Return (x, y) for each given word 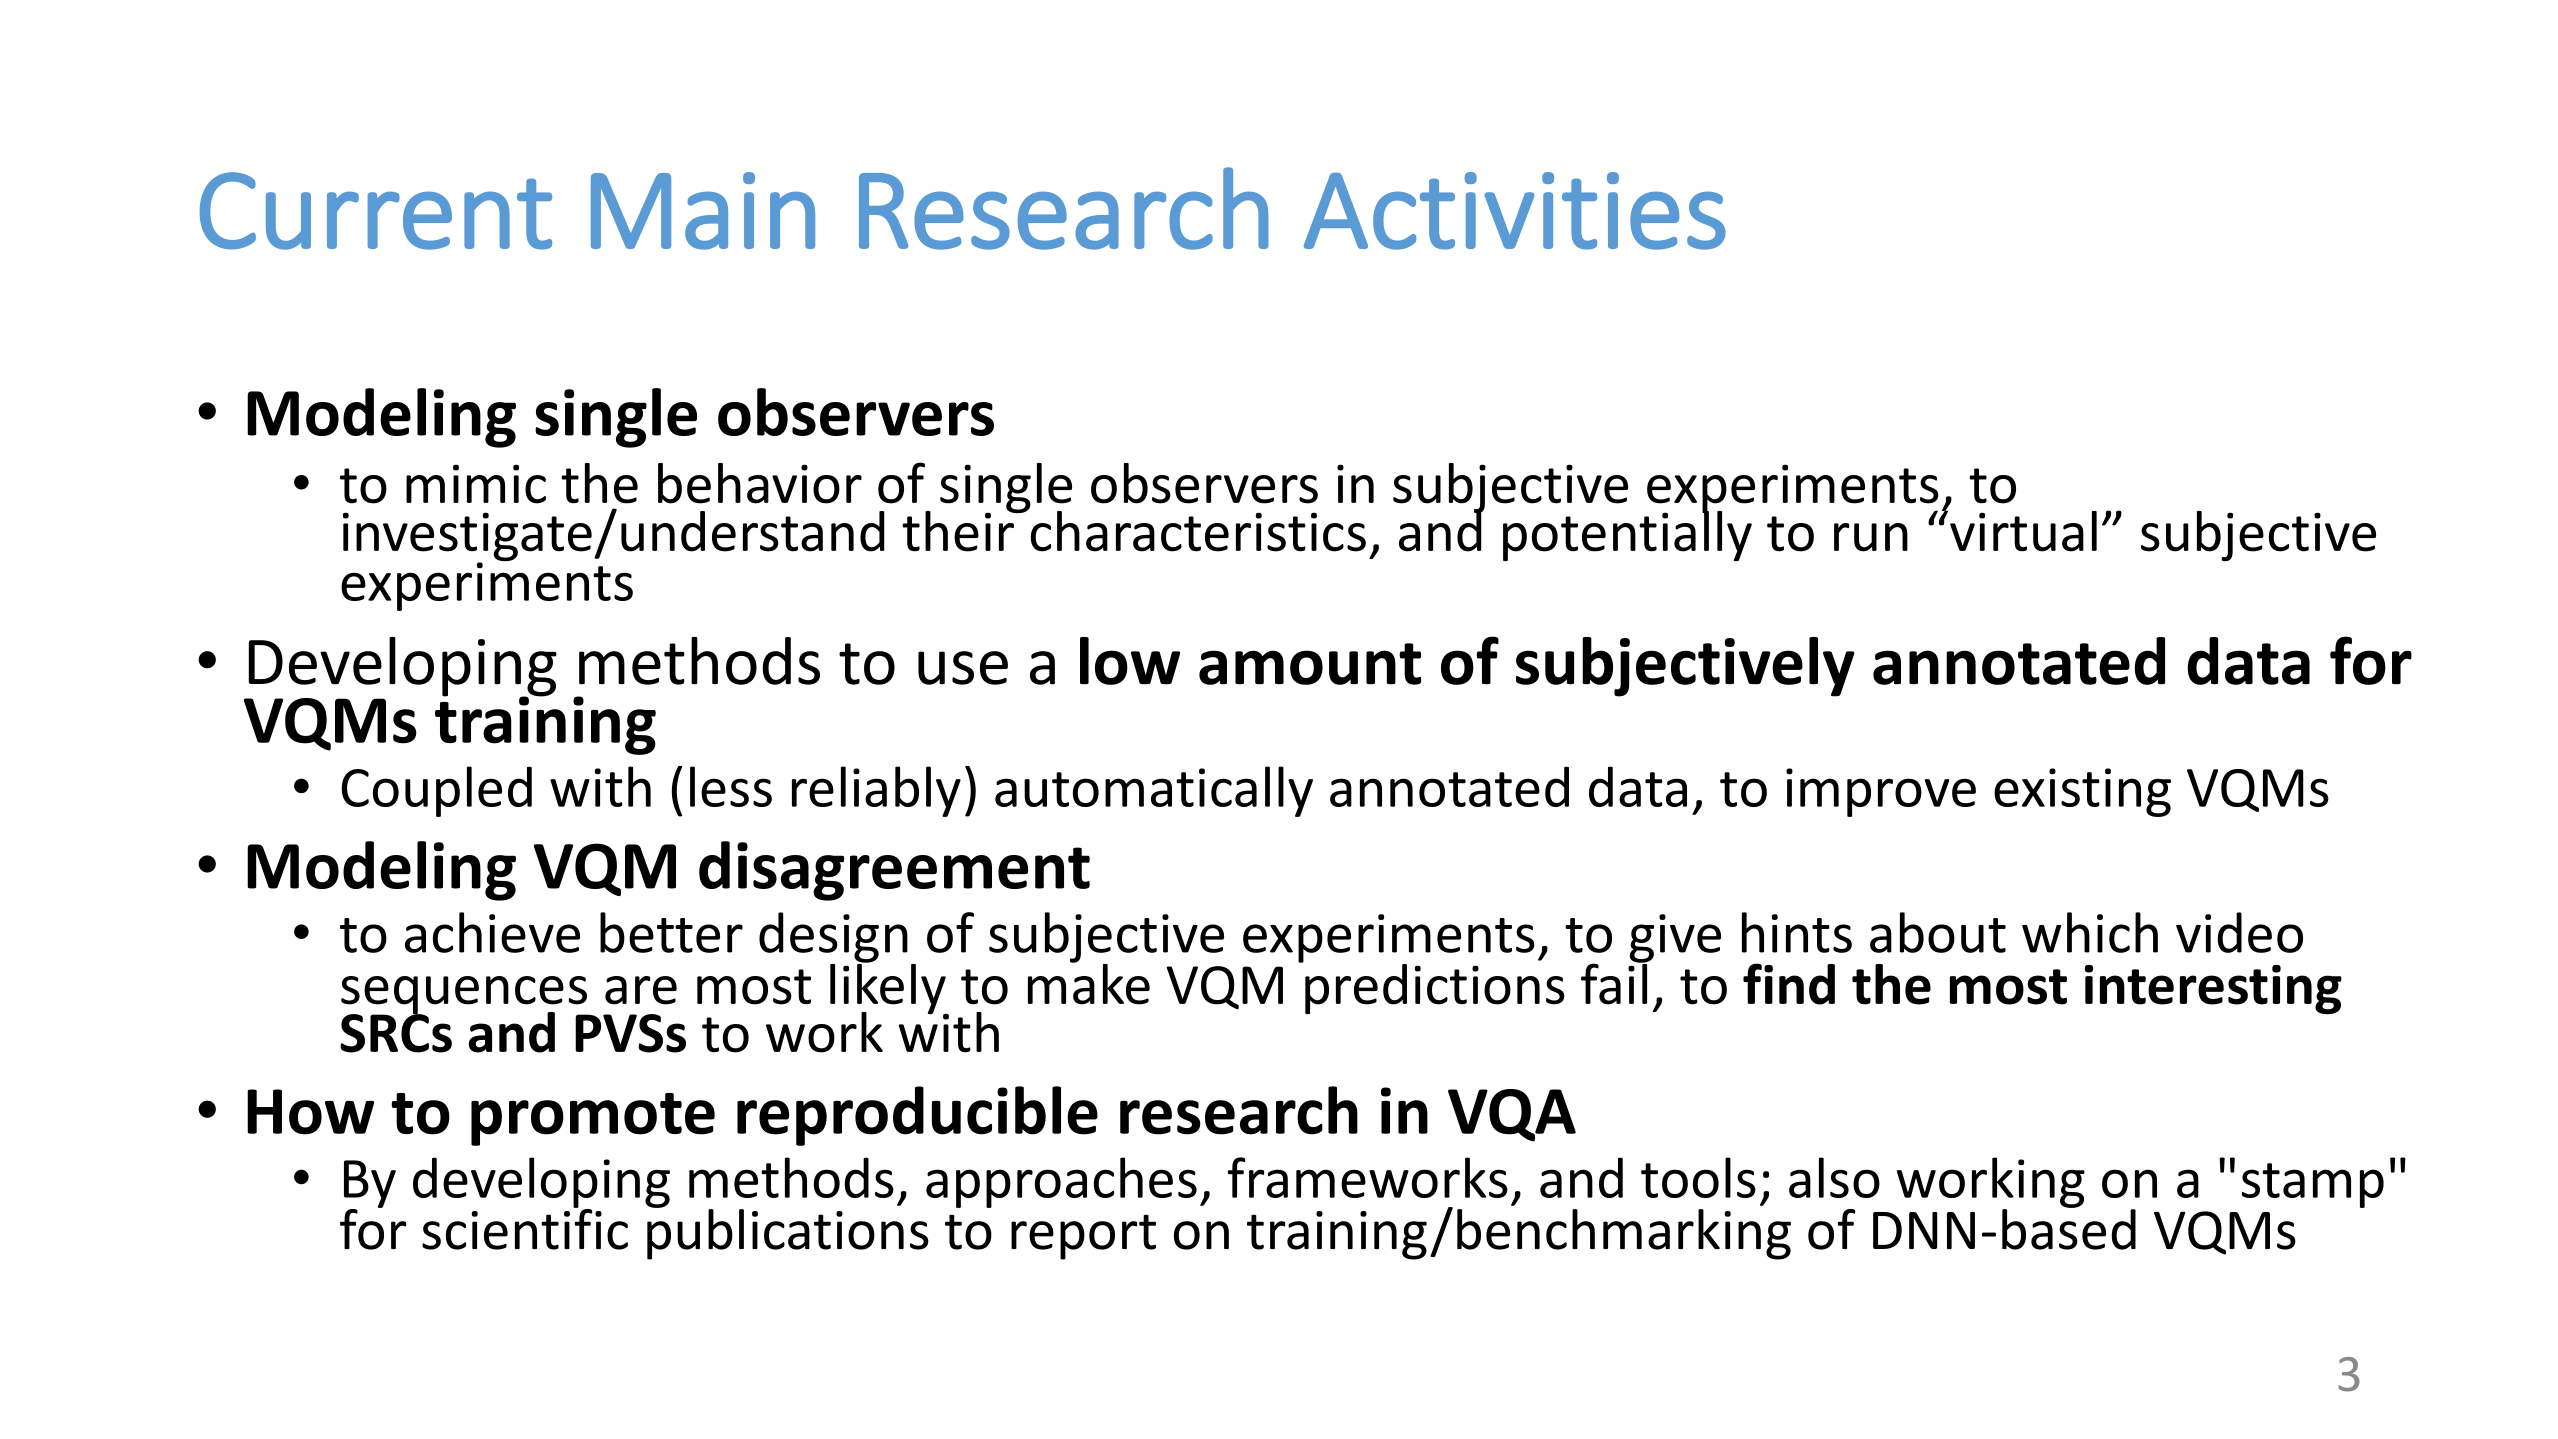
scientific (525, 1228)
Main (703, 211)
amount (1310, 664)
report (1083, 1237)
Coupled (436, 791)
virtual (2023, 531)
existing (2082, 792)
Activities (1515, 211)
